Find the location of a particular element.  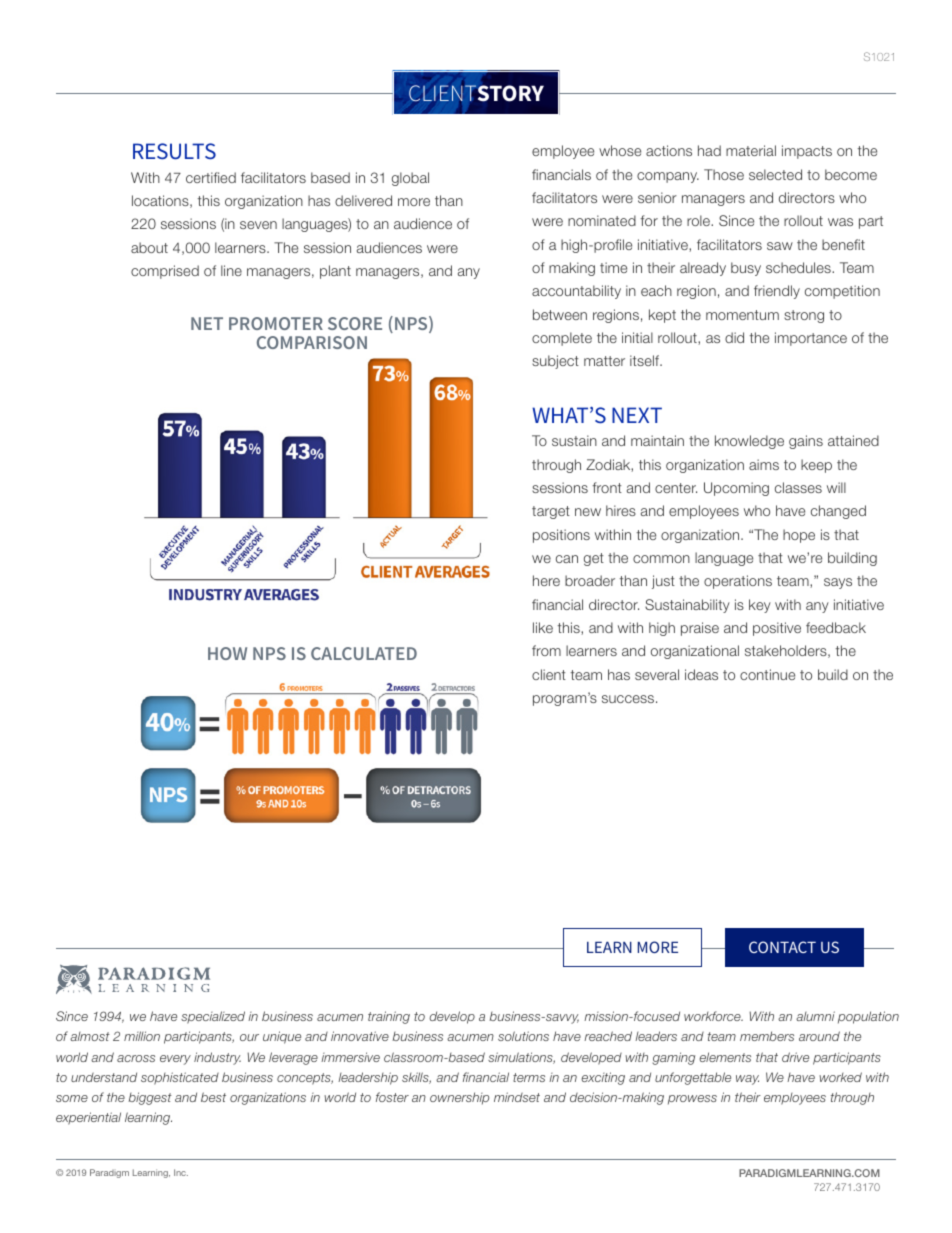

certified is located at coordinates (211, 177).
